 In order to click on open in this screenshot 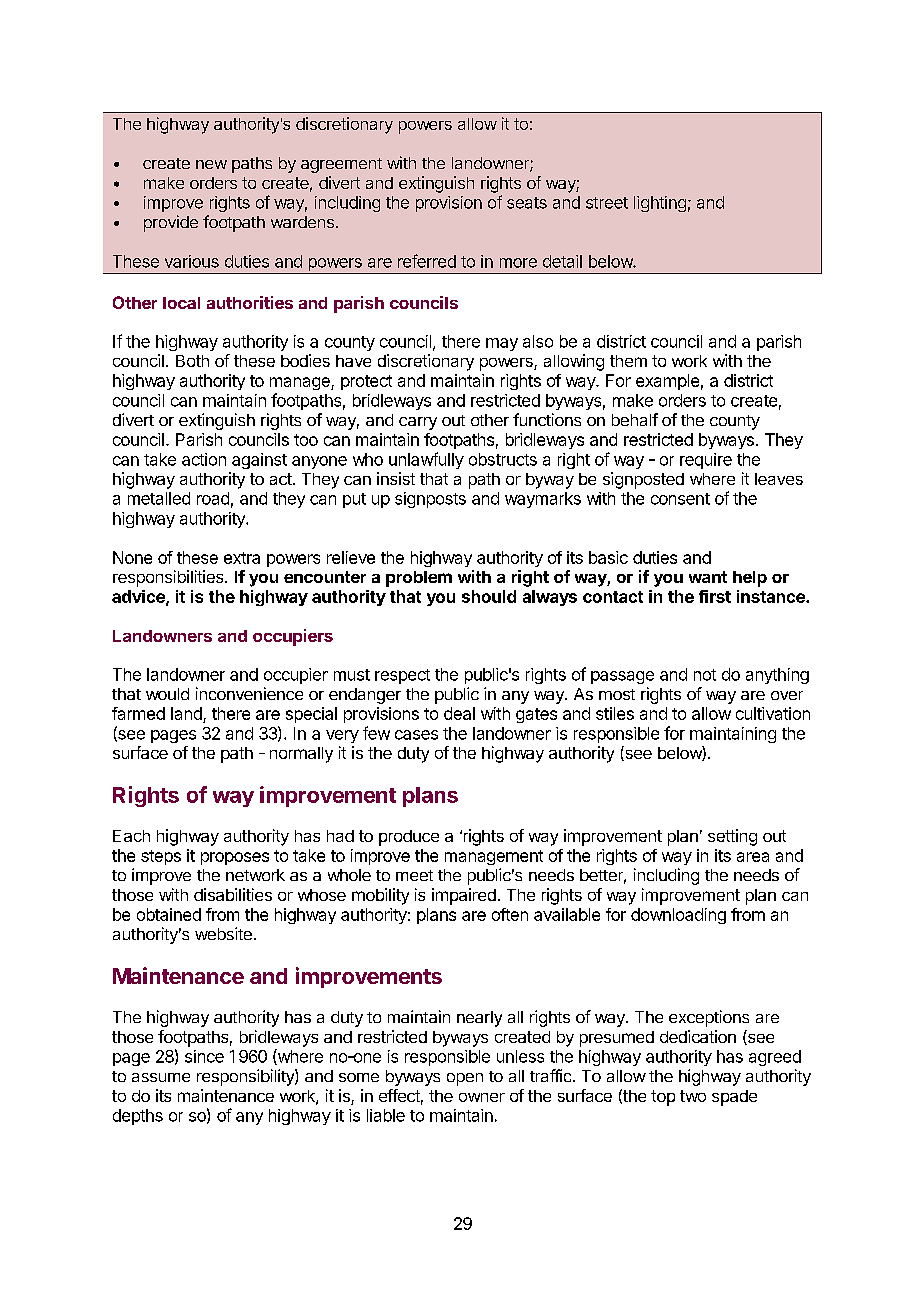, I will do `click(465, 1079)`.
